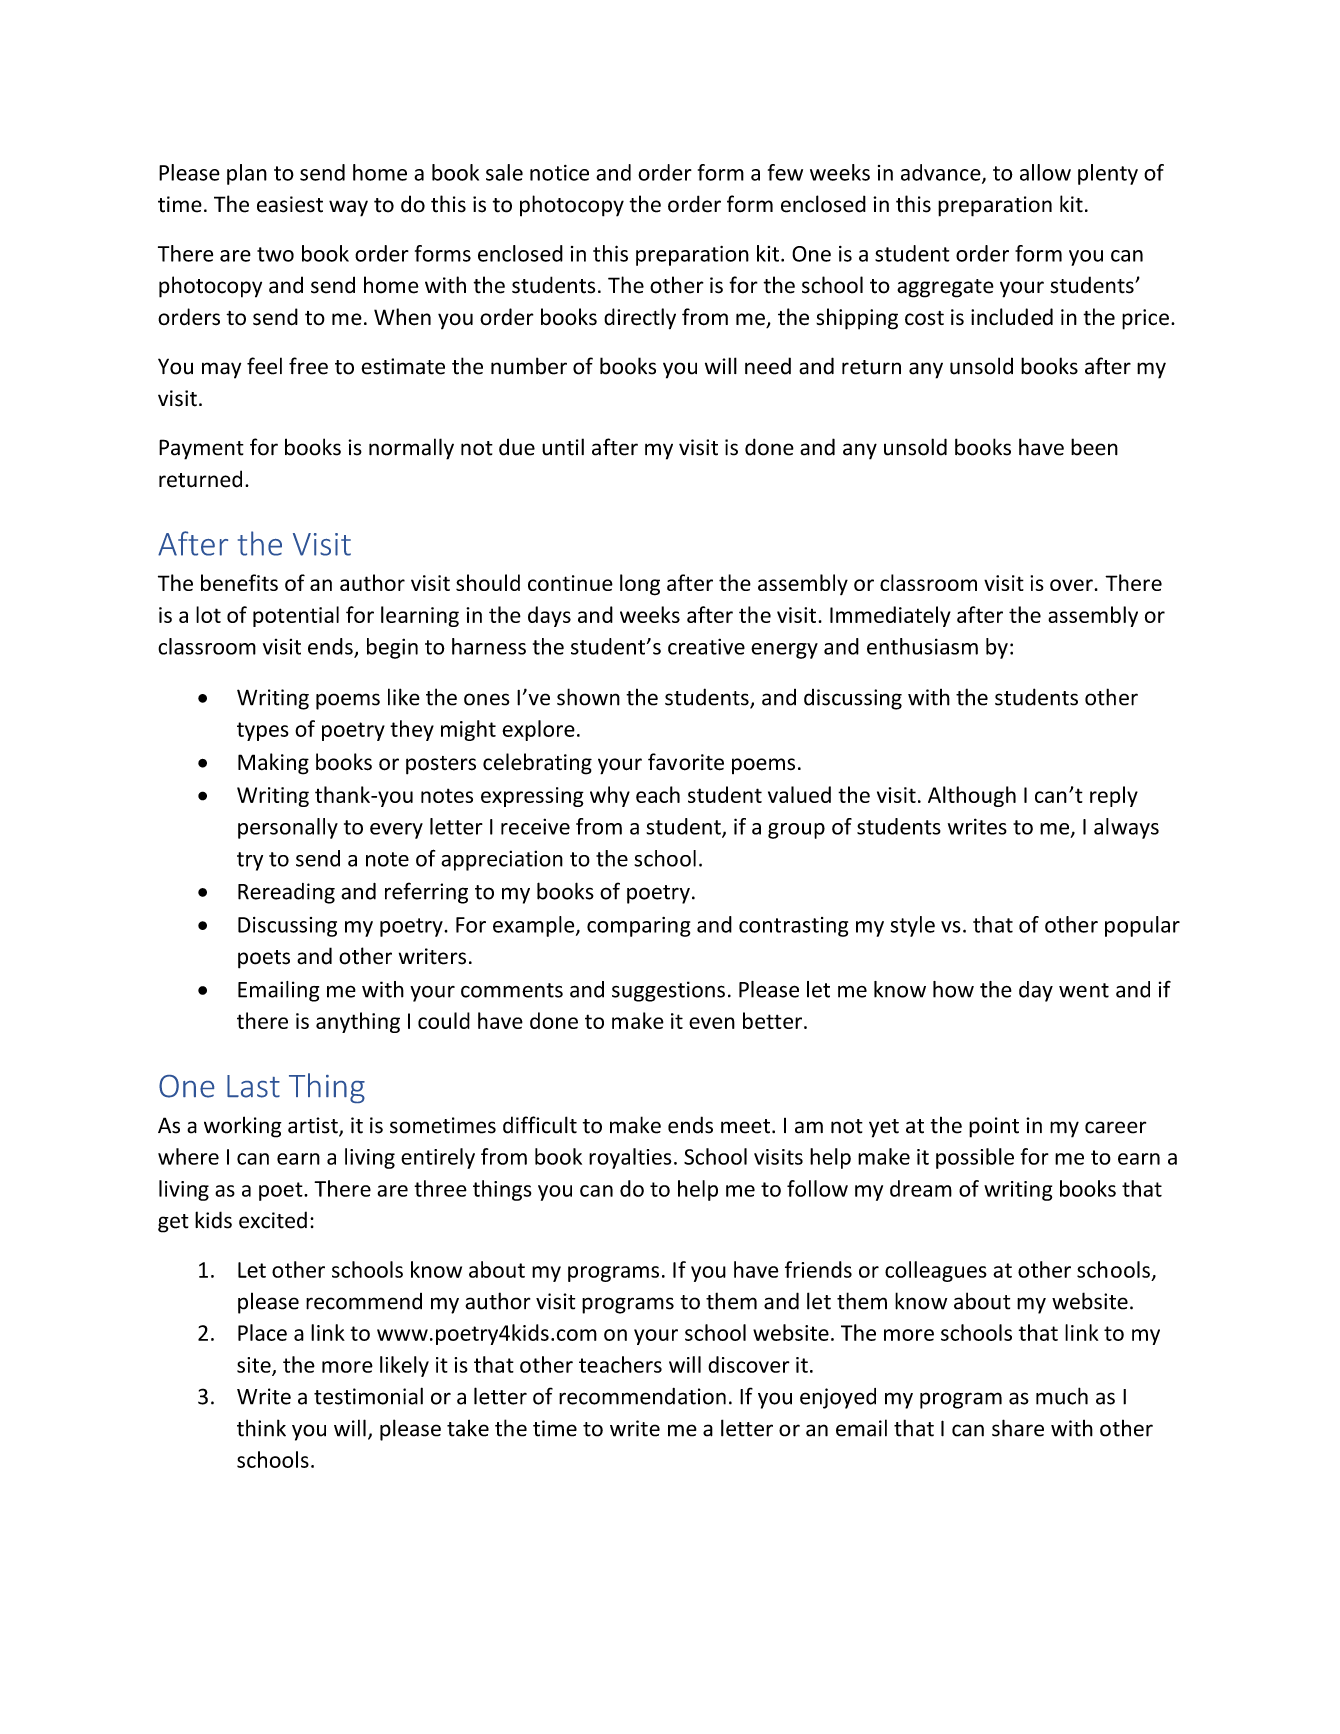 The height and width of the screenshot is (1734, 1340). What do you see at coordinates (1045, 172) in the screenshot?
I see `allow` at bounding box center [1045, 172].
